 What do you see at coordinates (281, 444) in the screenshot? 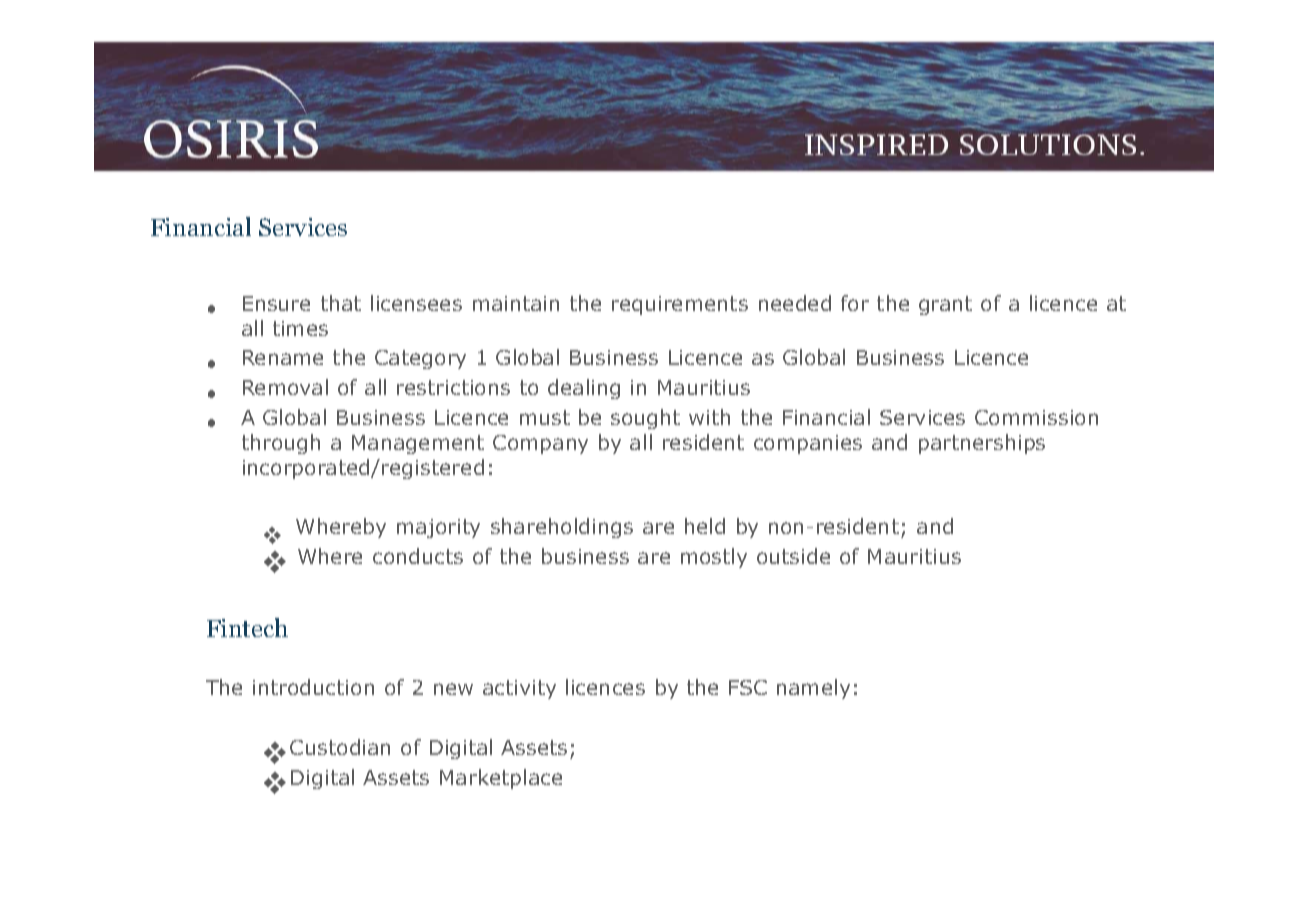
I see `through` at bounding box center [281, 444].
